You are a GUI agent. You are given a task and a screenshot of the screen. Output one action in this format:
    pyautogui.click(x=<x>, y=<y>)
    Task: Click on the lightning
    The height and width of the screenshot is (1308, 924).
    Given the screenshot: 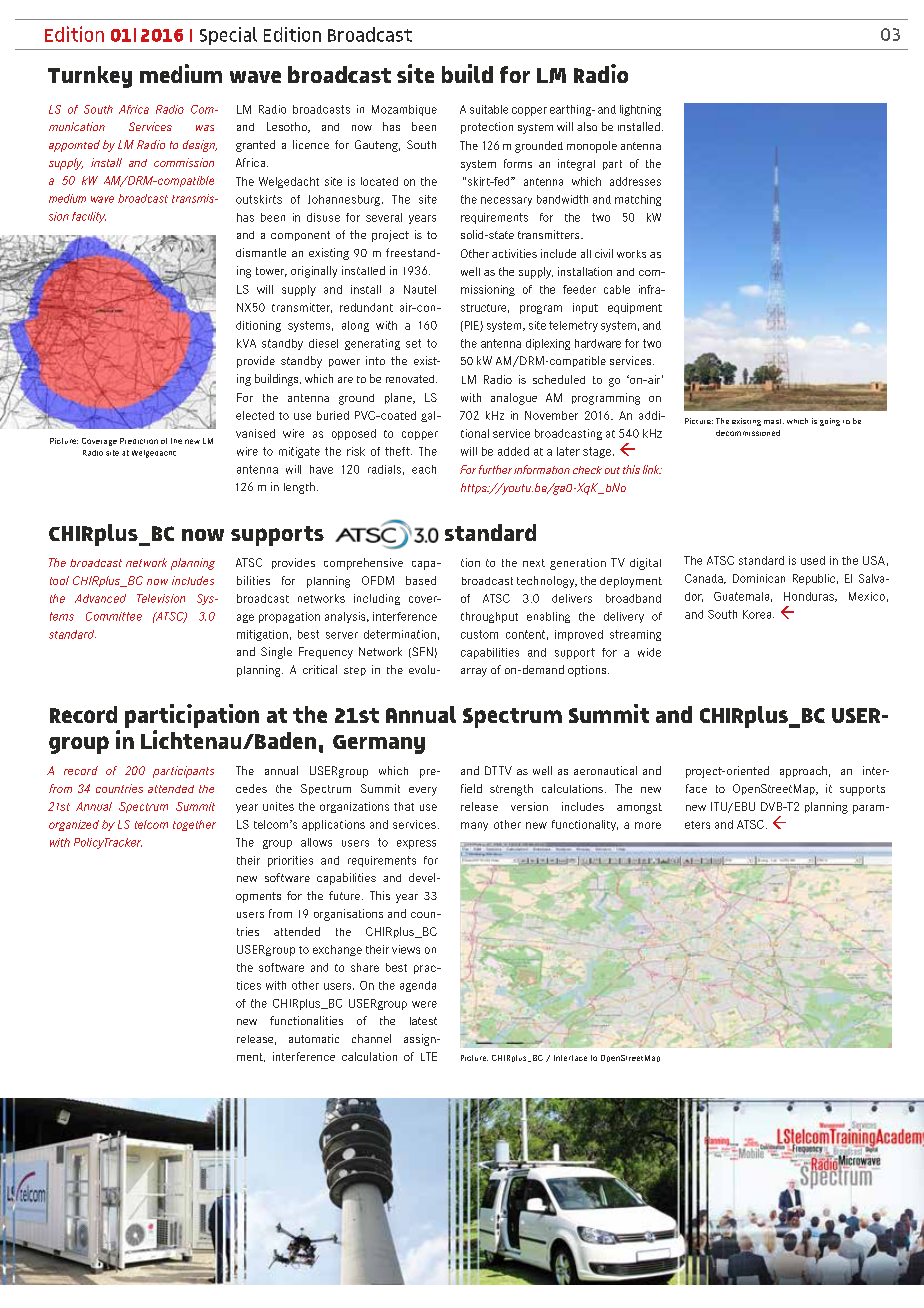 What is the action you would take?
    pyautogui.click(x=640, y=110)
